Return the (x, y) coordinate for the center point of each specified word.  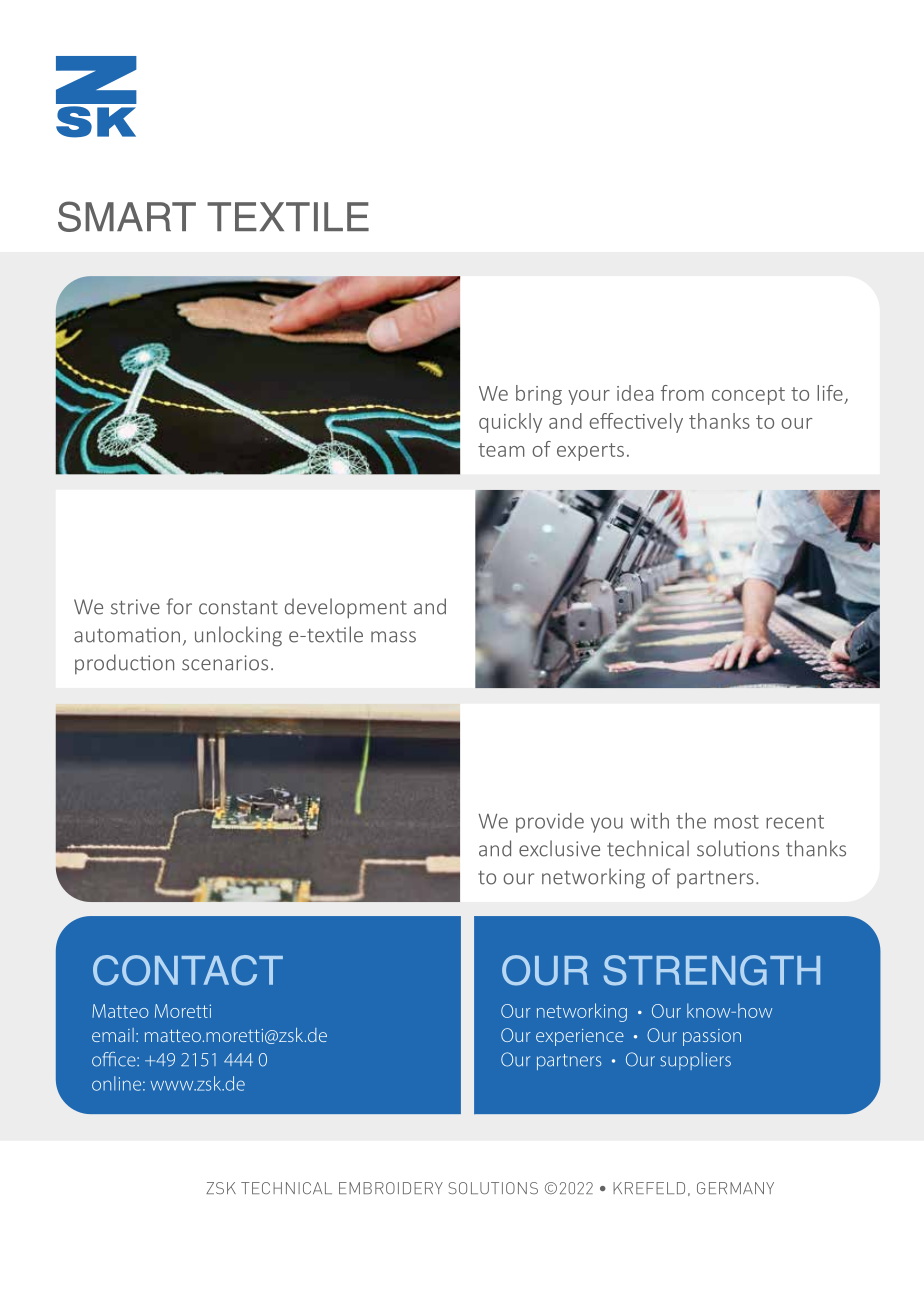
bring (539, 395)
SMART (127, 216)
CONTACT (188, 970)
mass (393, 637)
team (501, 450)
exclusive (559, 848)
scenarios (225, 663)
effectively (636, 423)
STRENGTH (712, 970)
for (179, 606)
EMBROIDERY (391, 1188)
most (736, 822)
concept (748, 396)
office (115, 1059)
